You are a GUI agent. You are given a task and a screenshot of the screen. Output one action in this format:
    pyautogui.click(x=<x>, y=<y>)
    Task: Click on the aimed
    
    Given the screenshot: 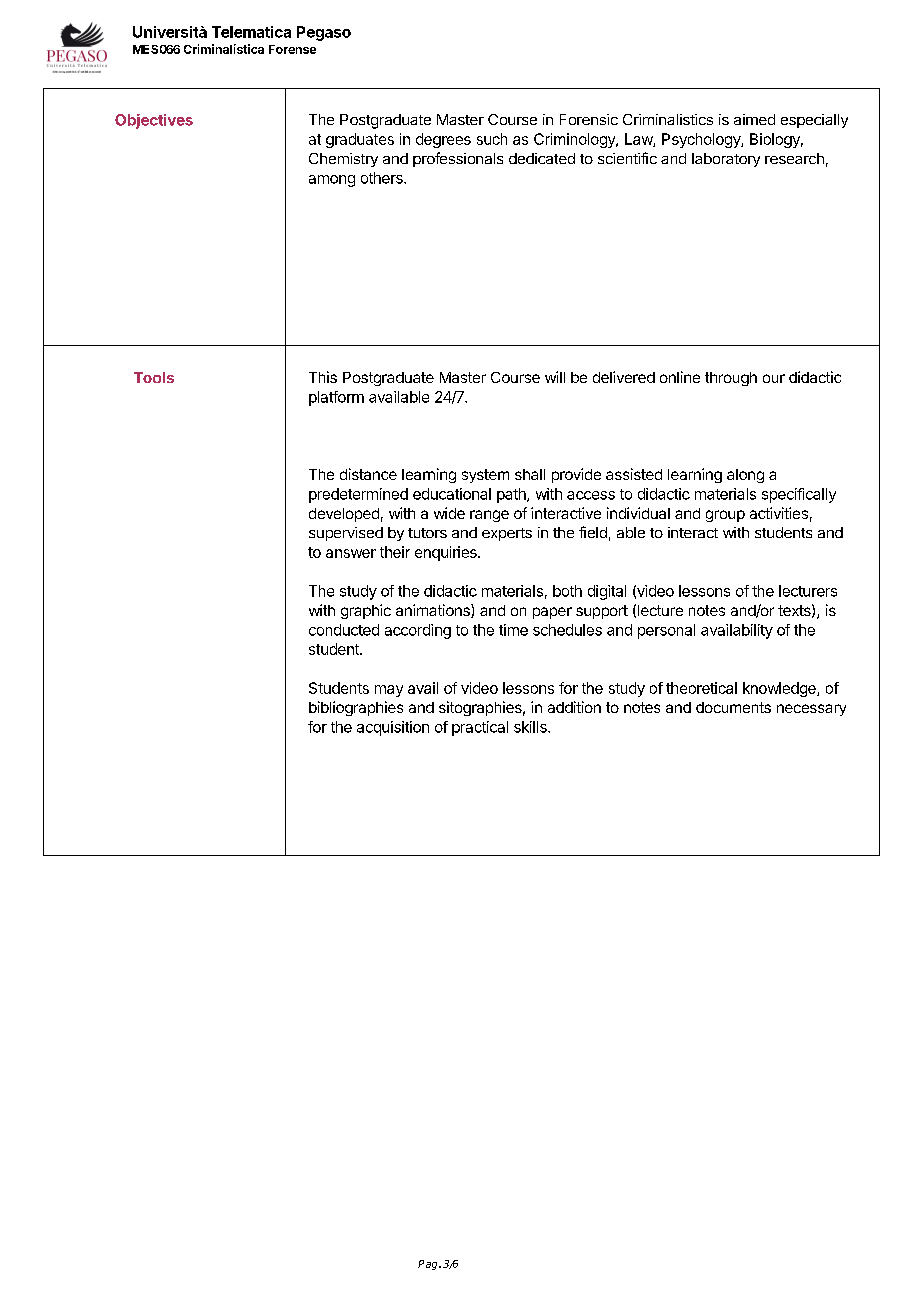 What is the action you would take?
    pyautogui.click(x=754, y=119)
